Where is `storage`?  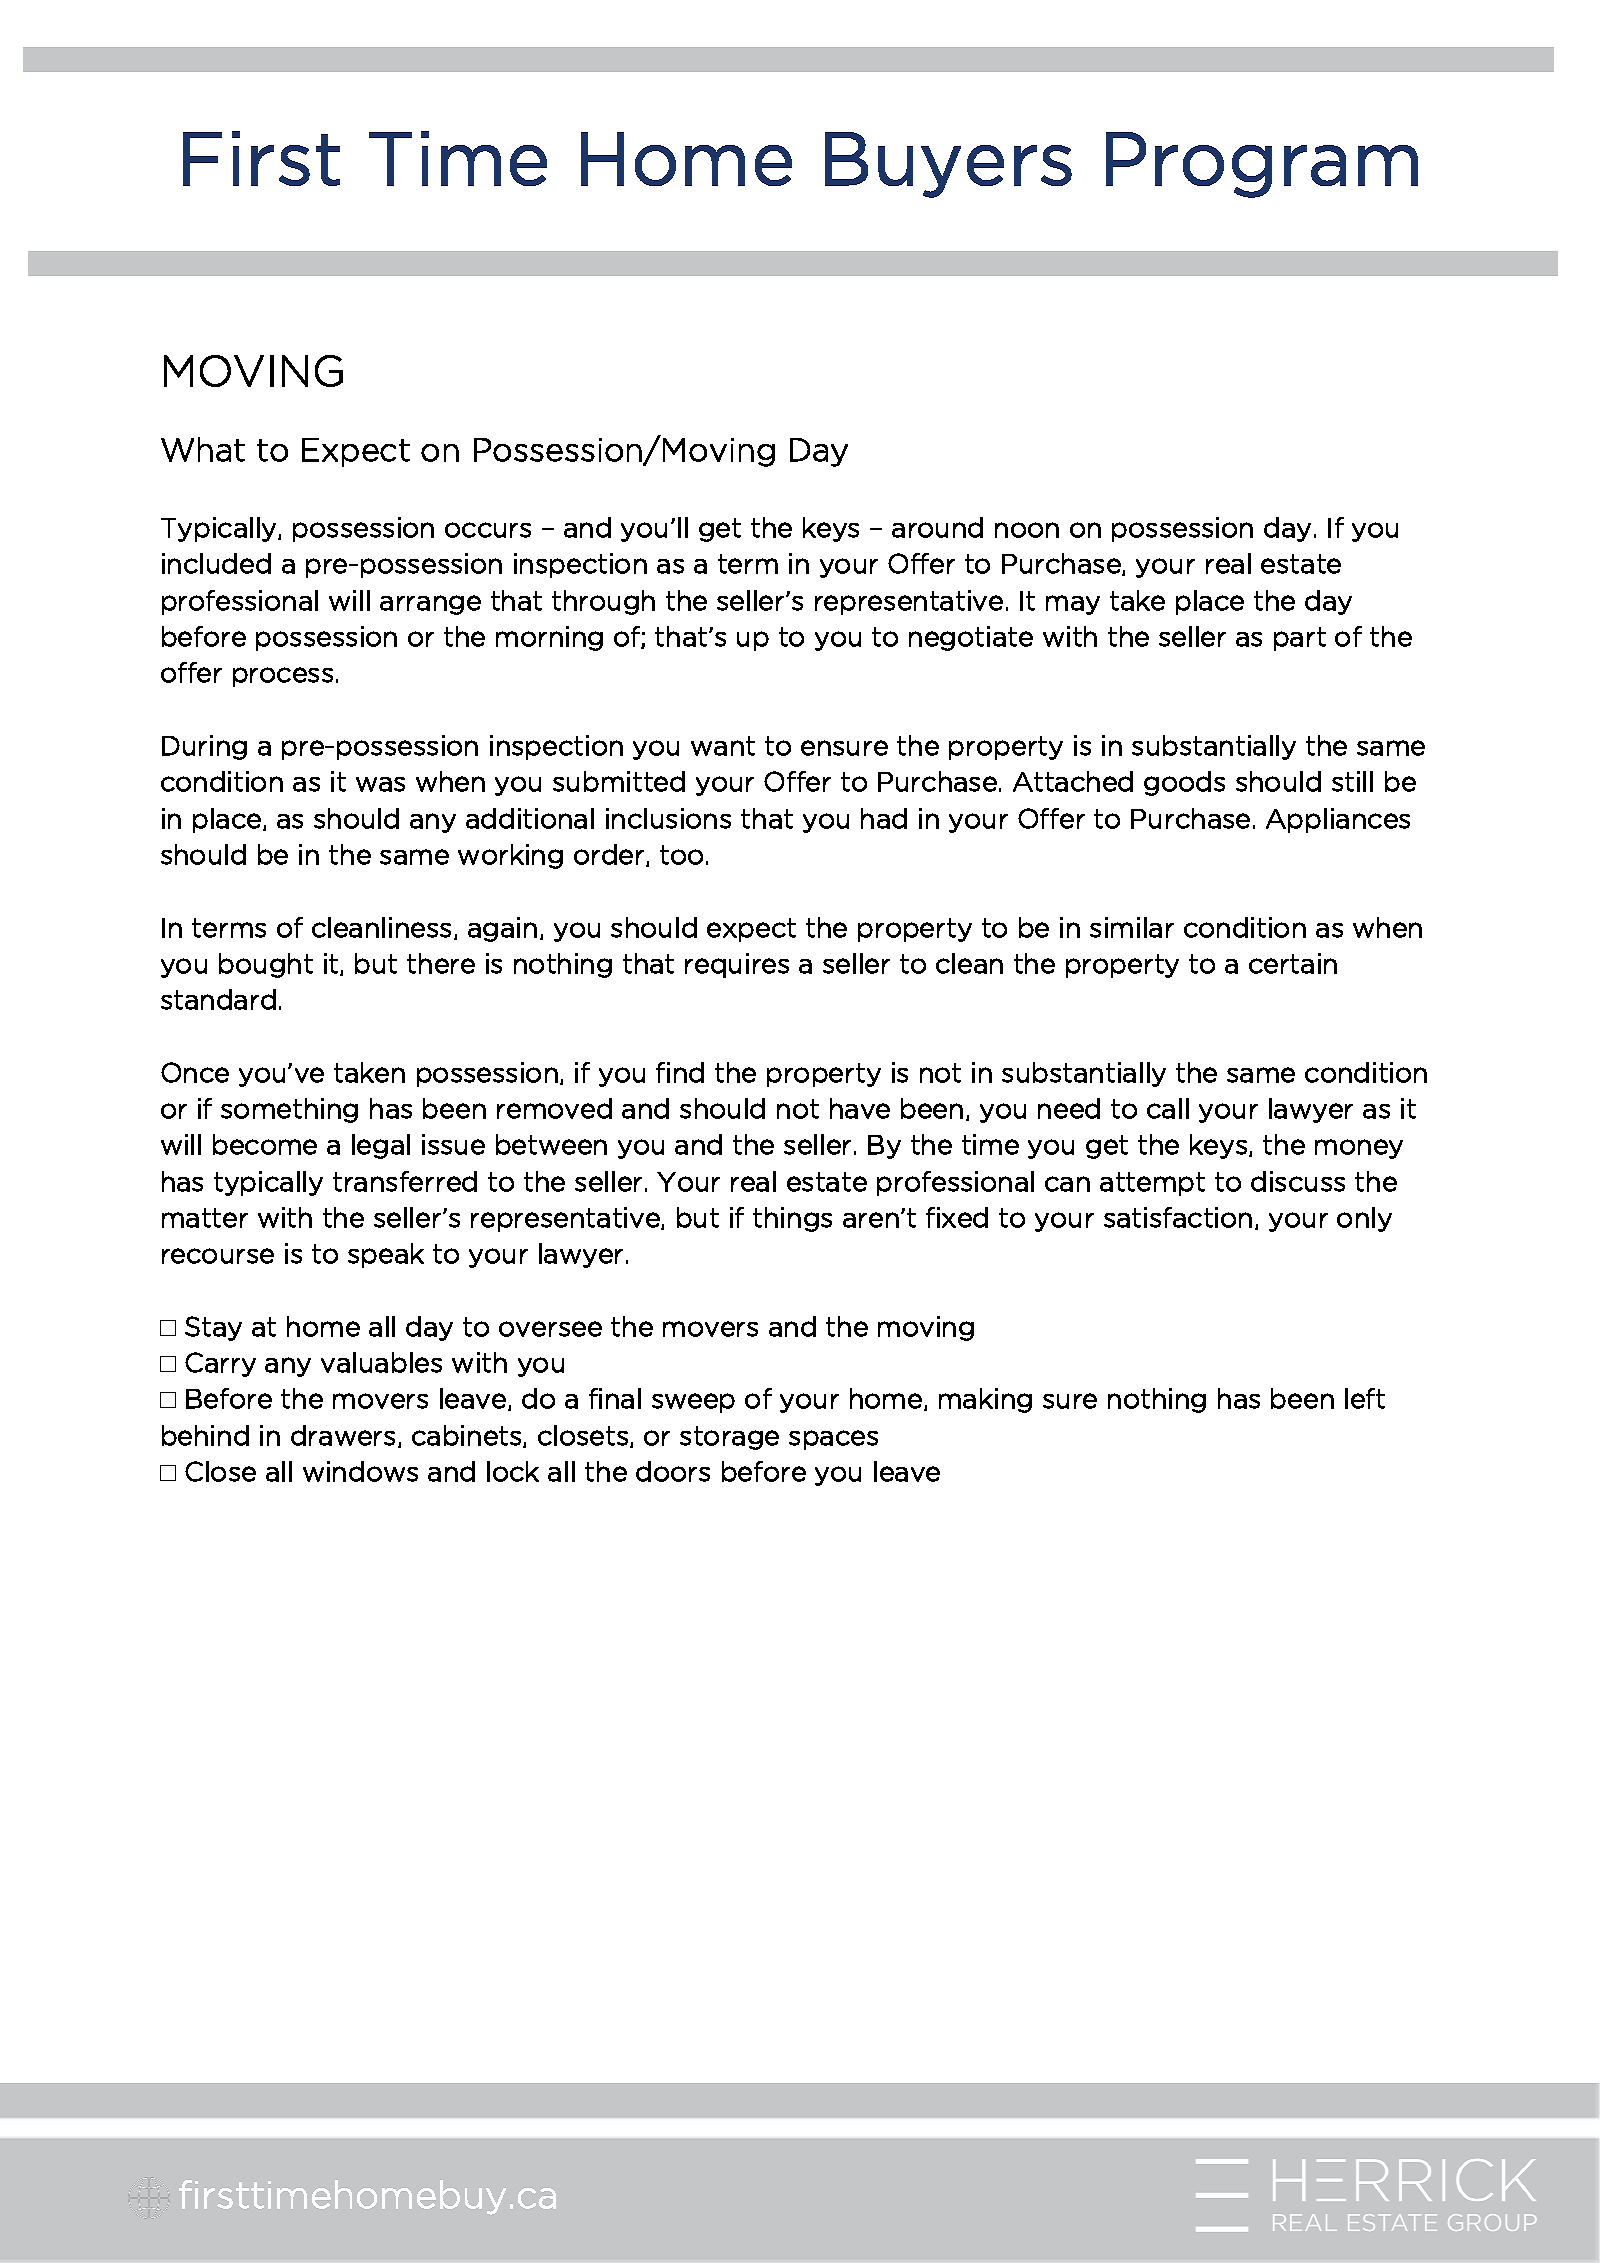
storage is located at coordinates (729, 1438).
